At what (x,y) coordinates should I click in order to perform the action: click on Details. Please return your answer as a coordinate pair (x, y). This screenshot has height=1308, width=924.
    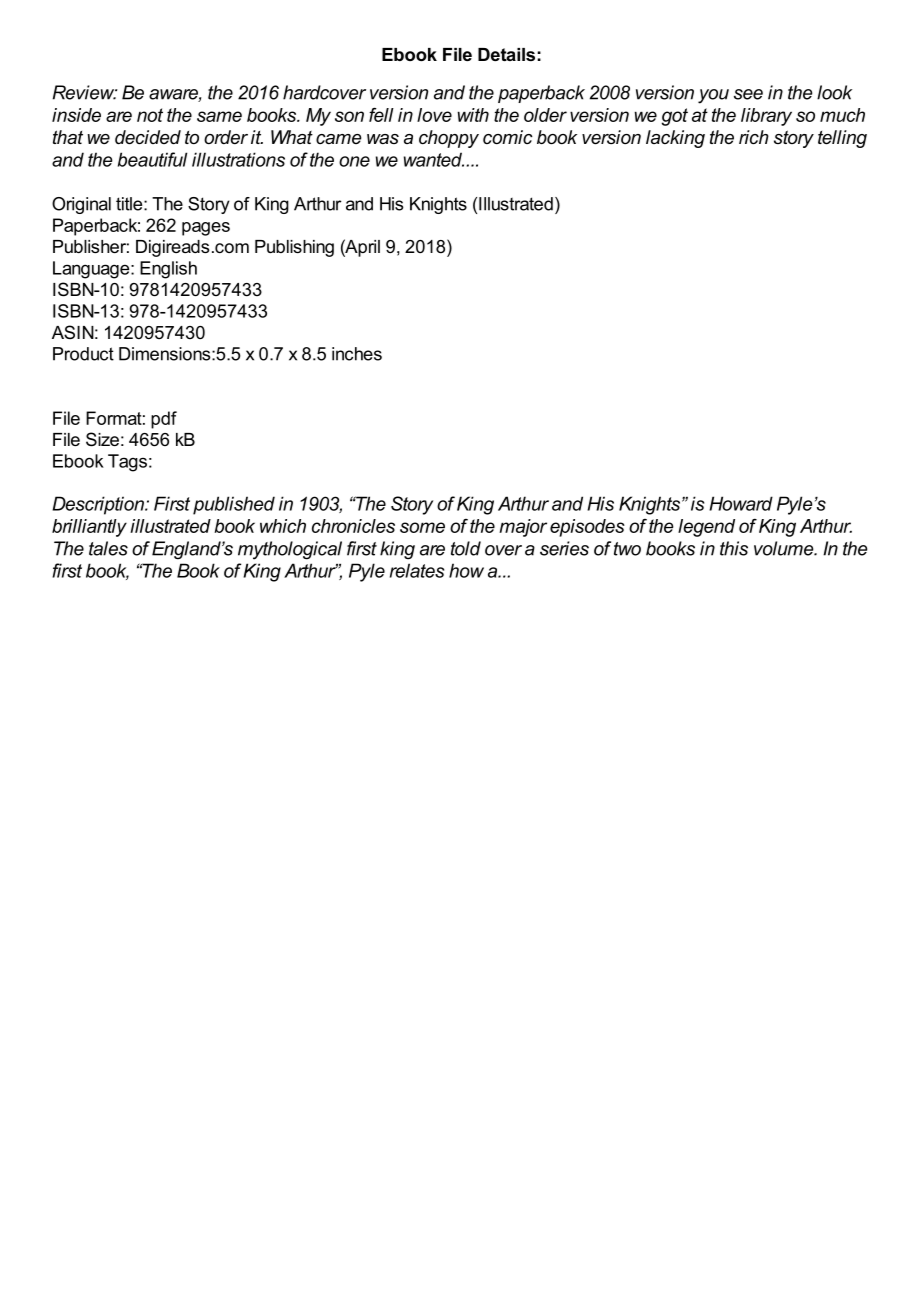
    Looking at the image, I should click on (506, 54).
